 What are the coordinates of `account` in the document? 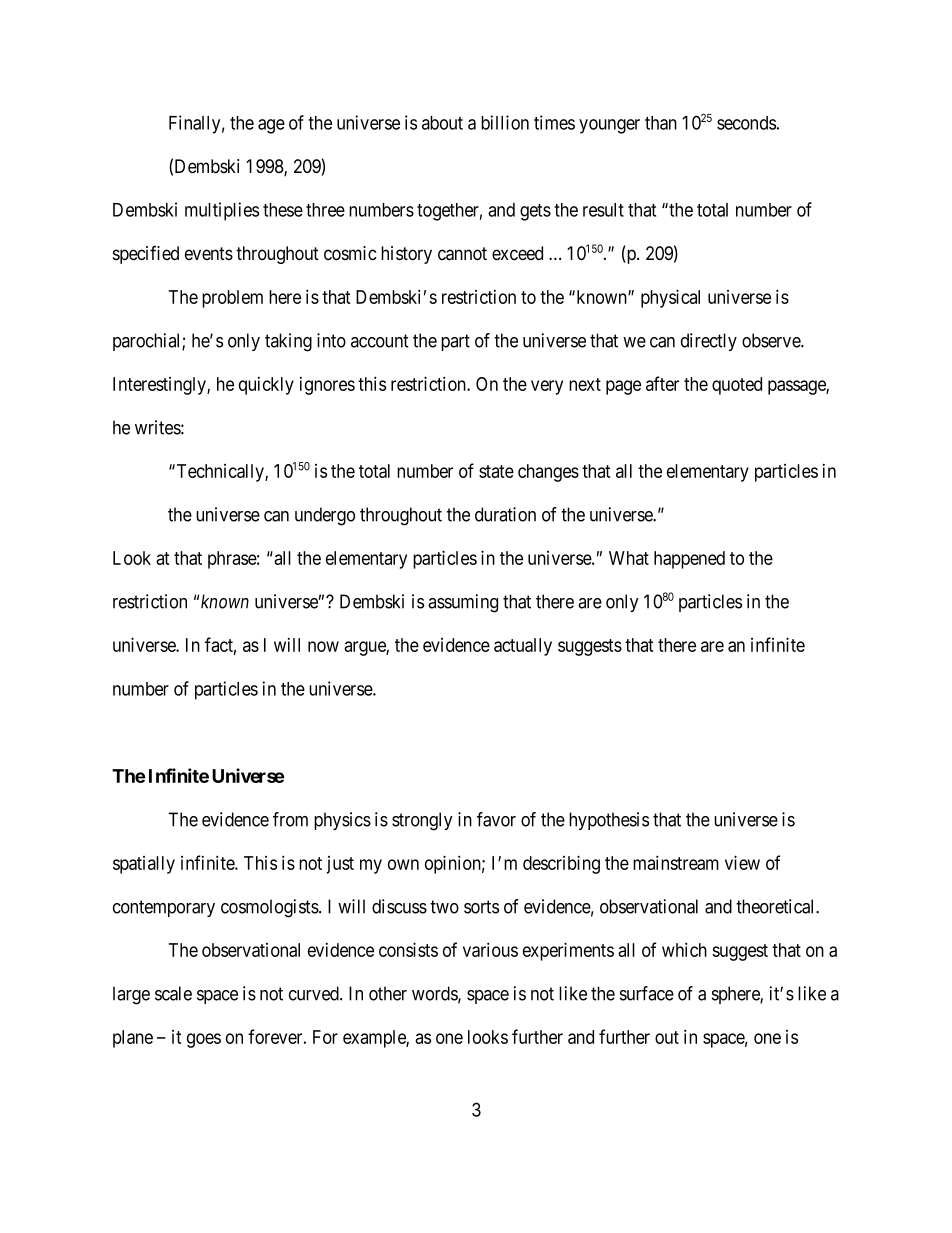 It's located at (380, 341).
